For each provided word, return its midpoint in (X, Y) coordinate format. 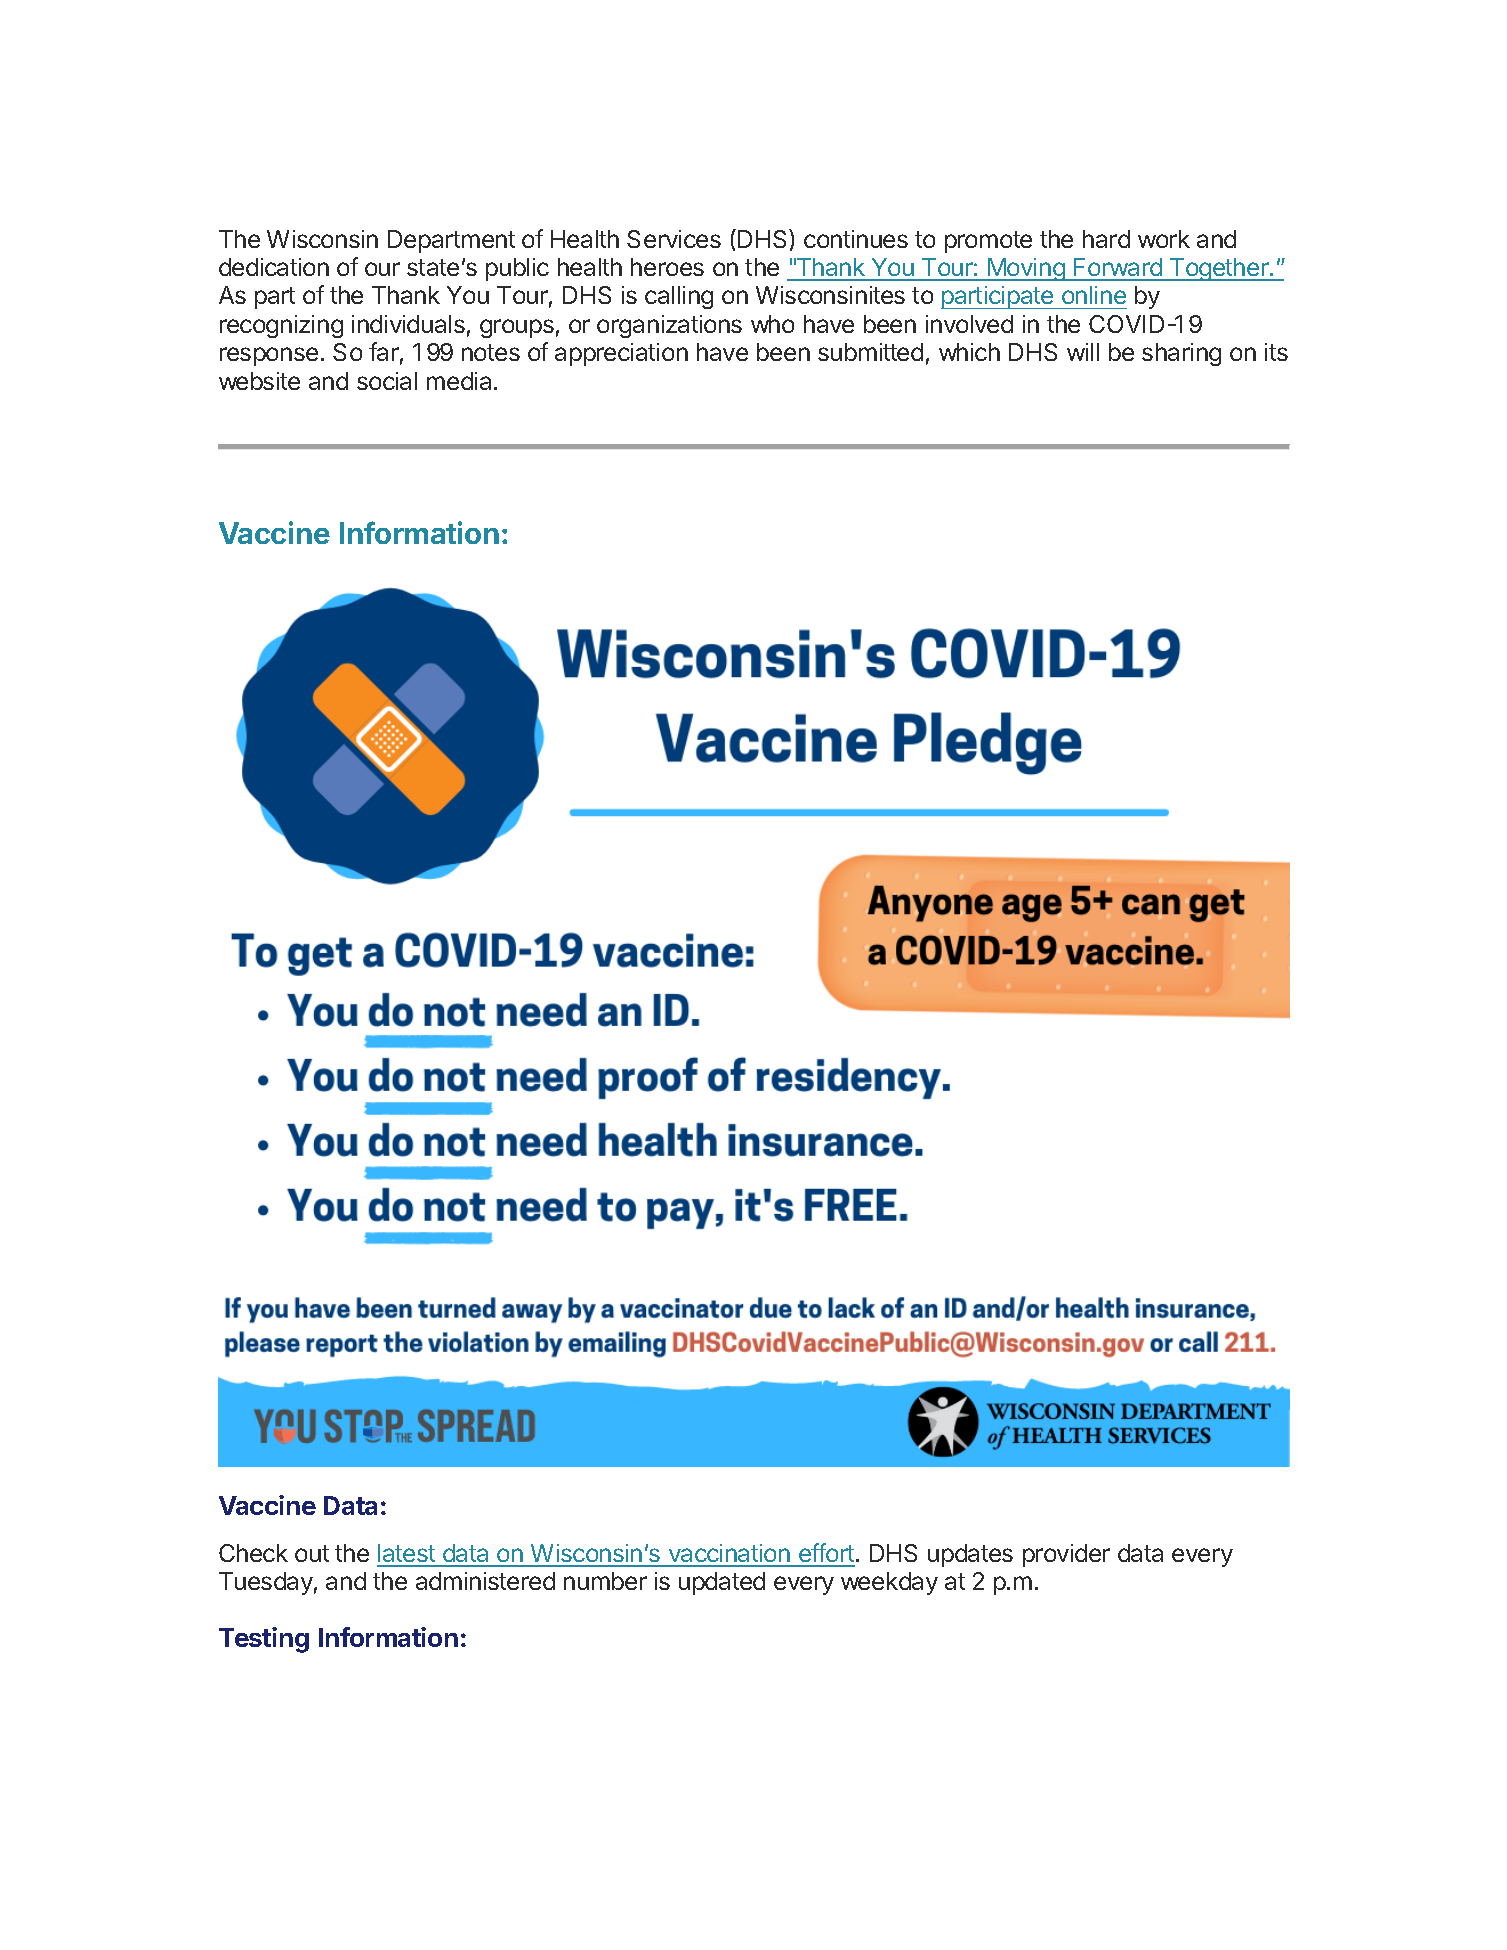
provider (1066, 1555)
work (1164, 239)
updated (722, 1583)
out (312, 1553)
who (772, 324)
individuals (408, 324)
